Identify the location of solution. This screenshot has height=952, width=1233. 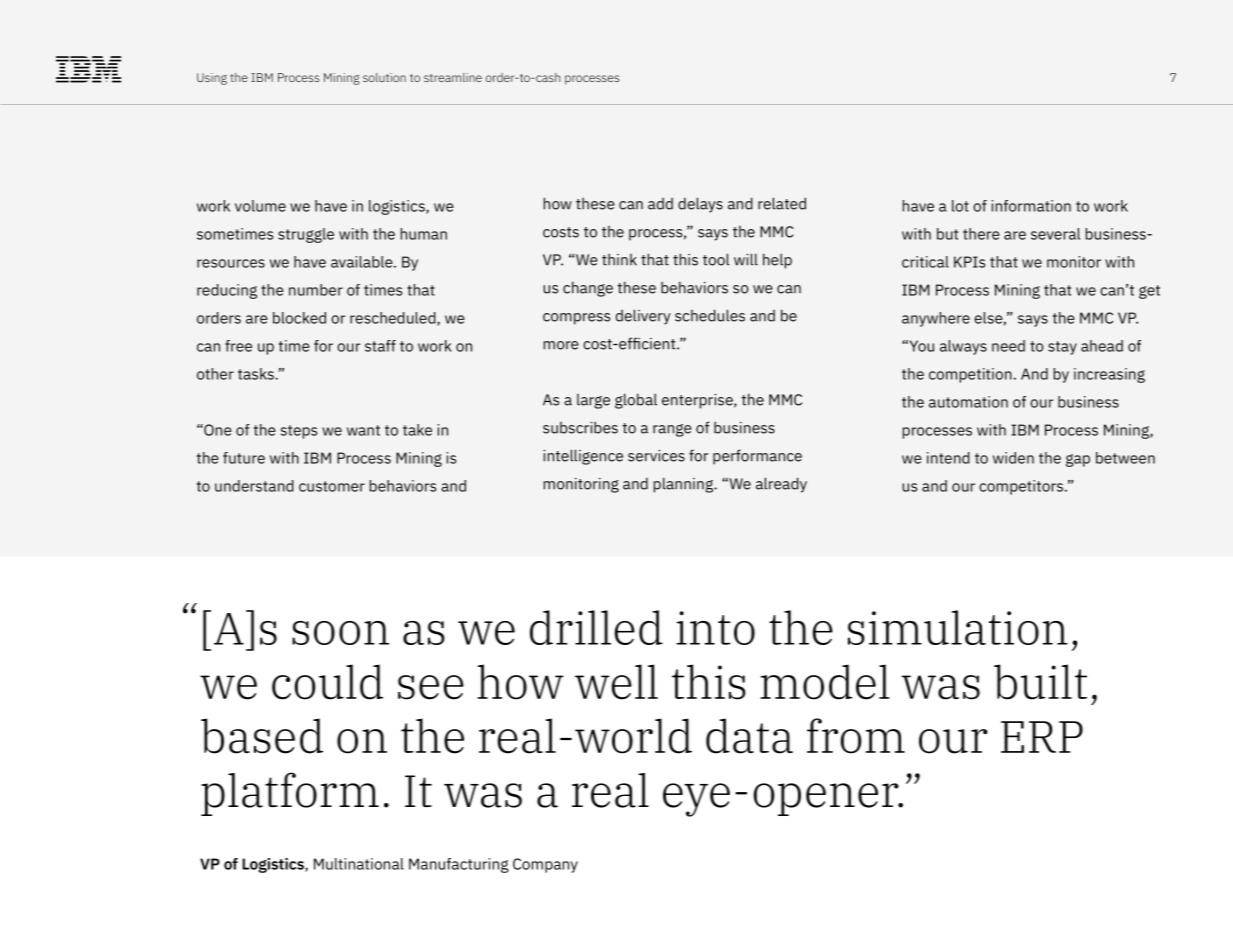
(384, 77).
